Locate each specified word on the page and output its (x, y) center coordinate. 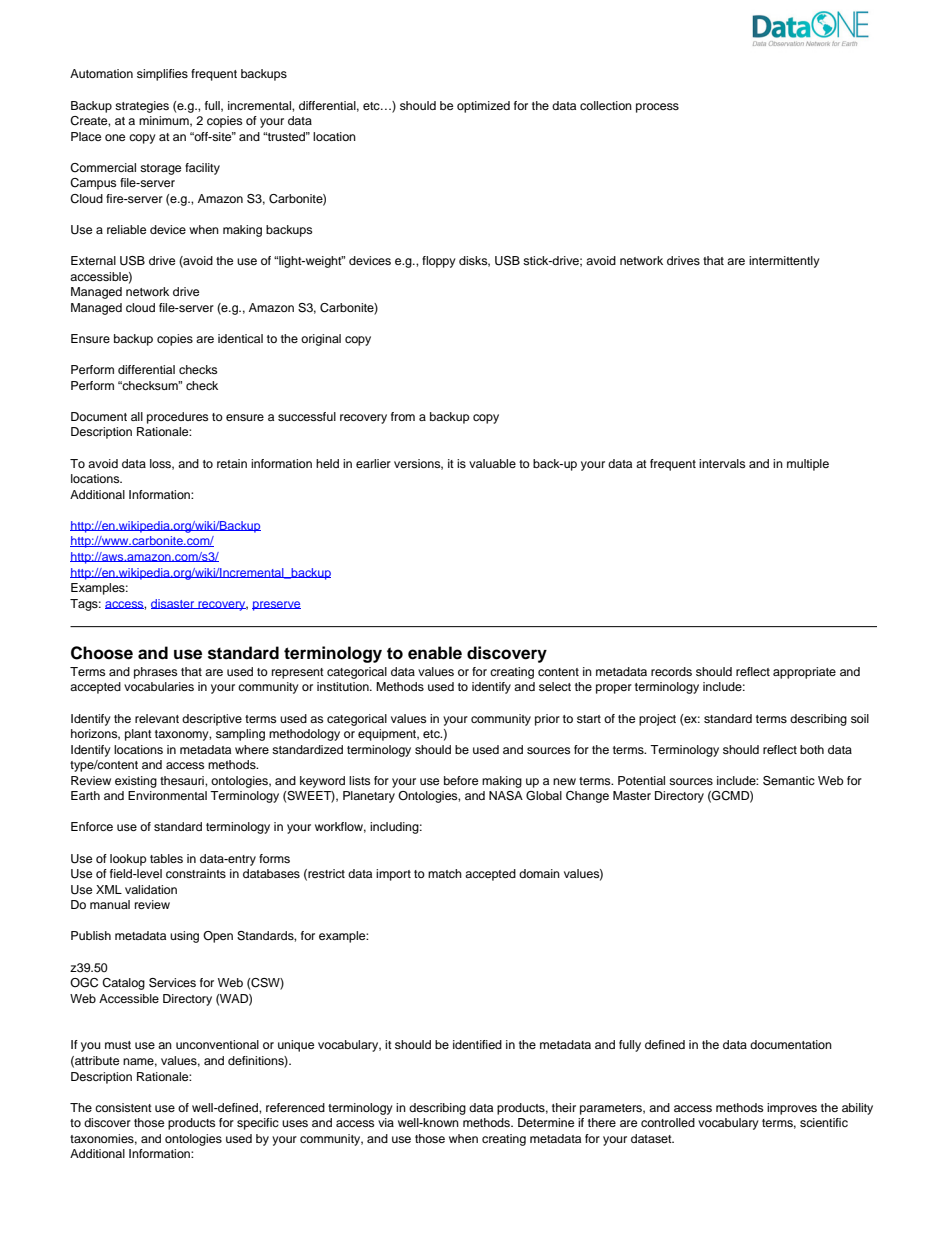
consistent (123, 1107)
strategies (142, 107)
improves (792, 1109)
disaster (174, 604)
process (657, 108)
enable (435, 653)
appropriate (804, 673)
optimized (483, 107)
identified (477, 1044)
